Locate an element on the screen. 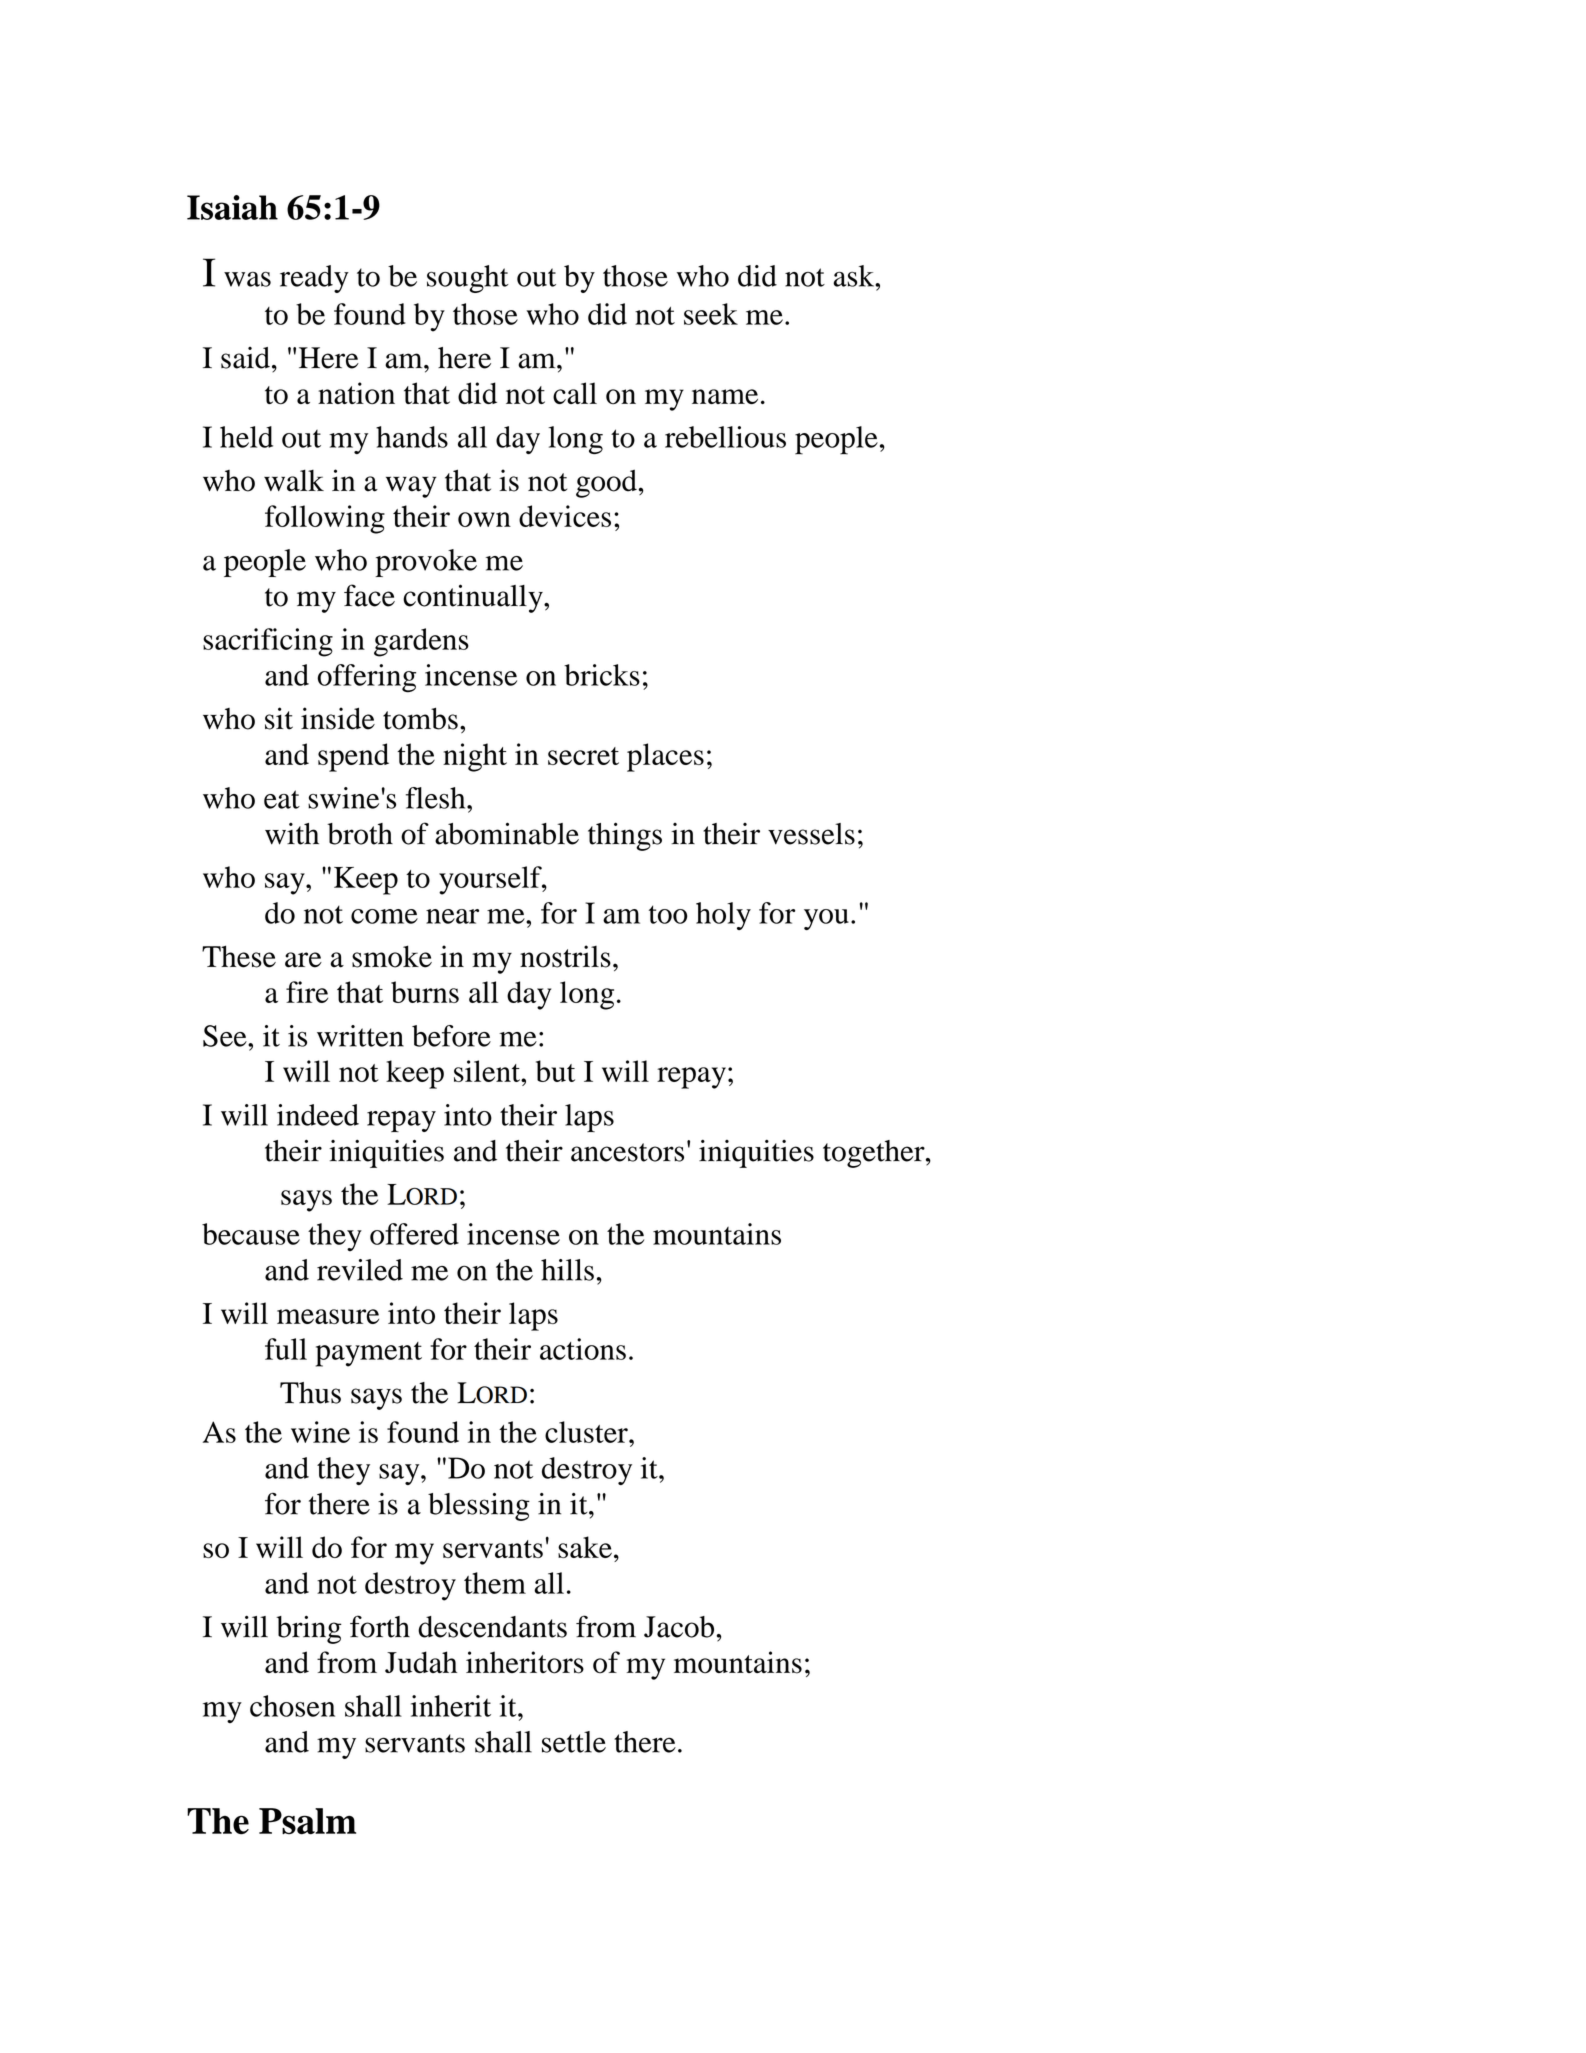  Jacob is located at coordinates (680, 1627).
